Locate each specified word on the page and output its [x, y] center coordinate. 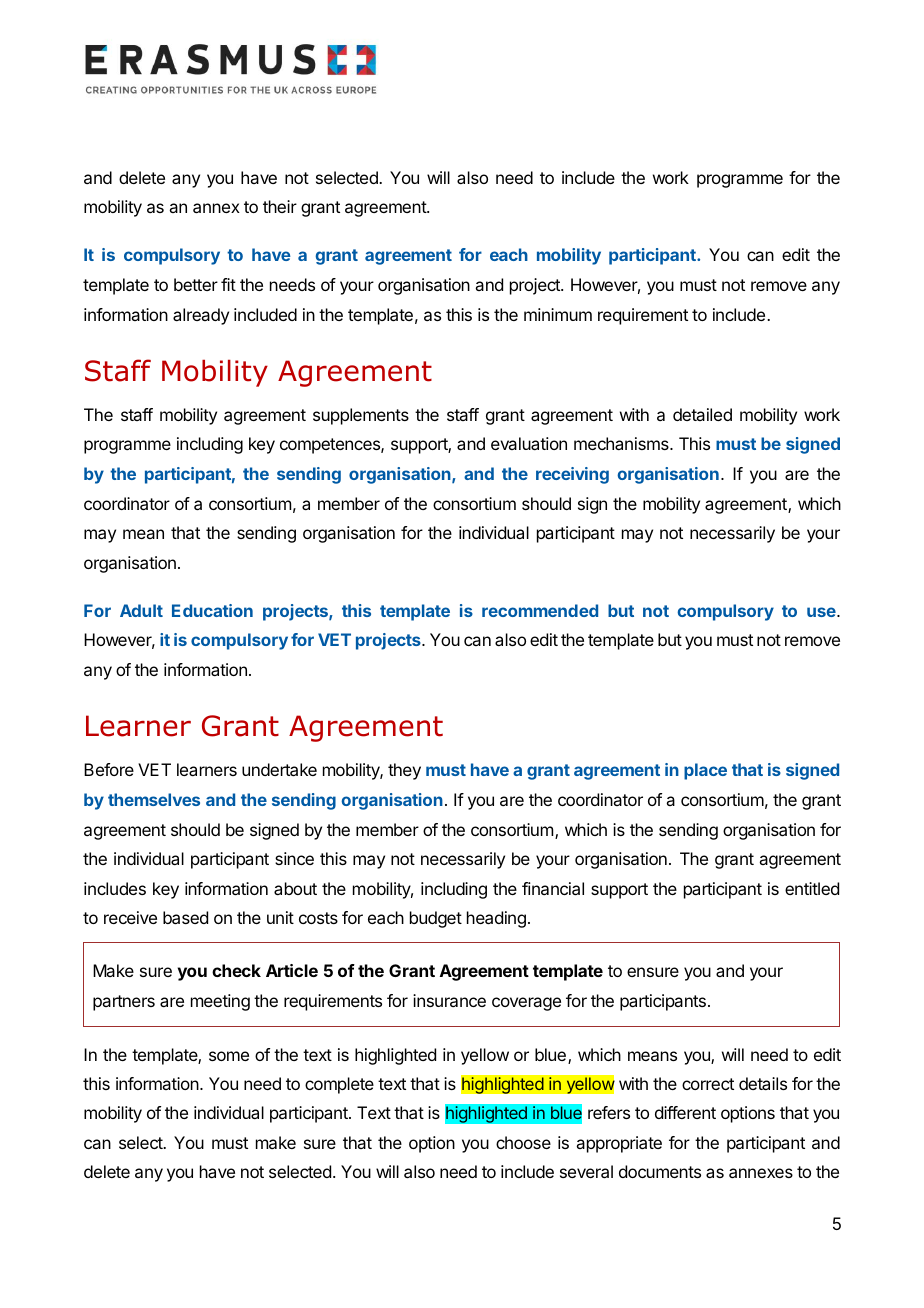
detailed [702, 414]
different [685, 1112]
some [229, 1056]
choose [523, 1142]
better [196, 284]
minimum [558, 314]
